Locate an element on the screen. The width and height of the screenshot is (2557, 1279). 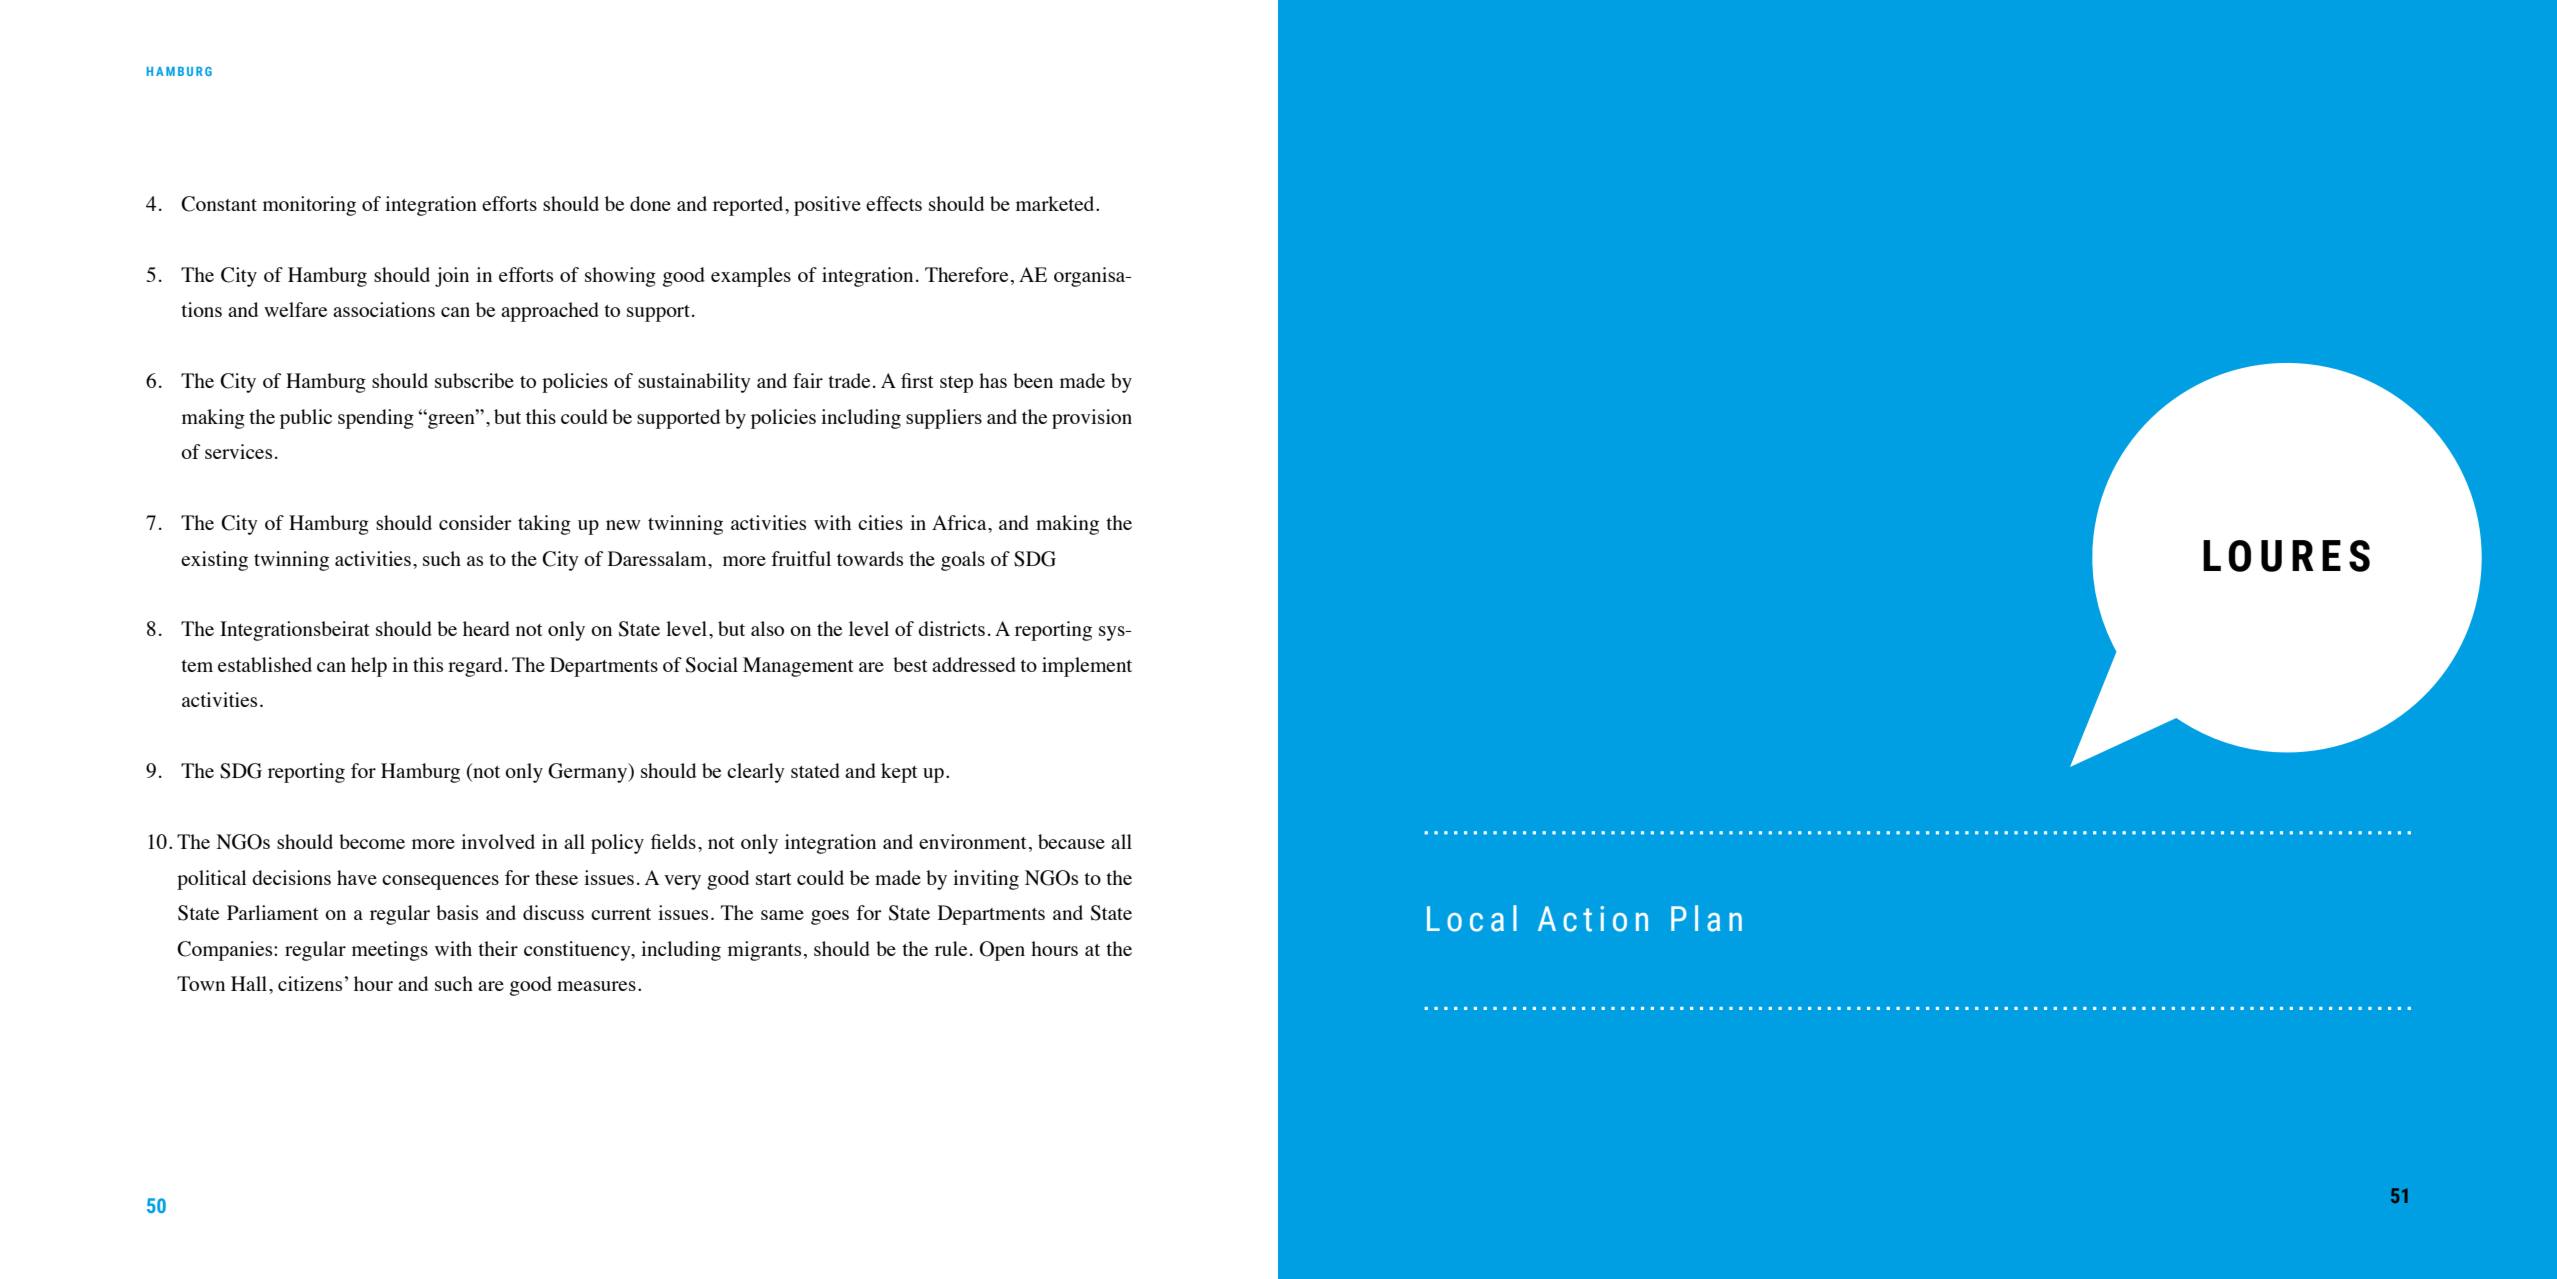
implement is located at coordinates (1087, 667).
